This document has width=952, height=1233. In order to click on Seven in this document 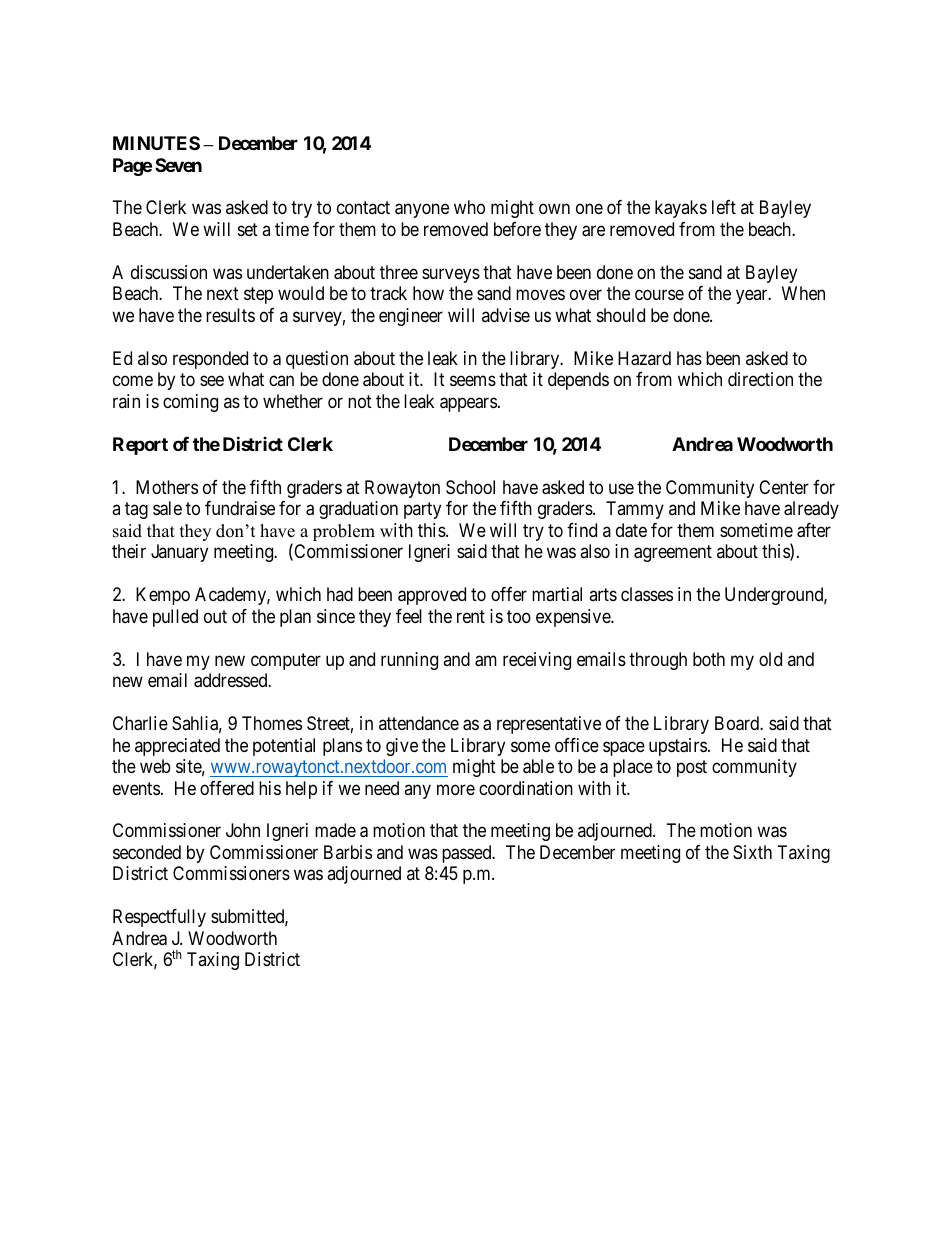, I will do `click(178, 165)`.
